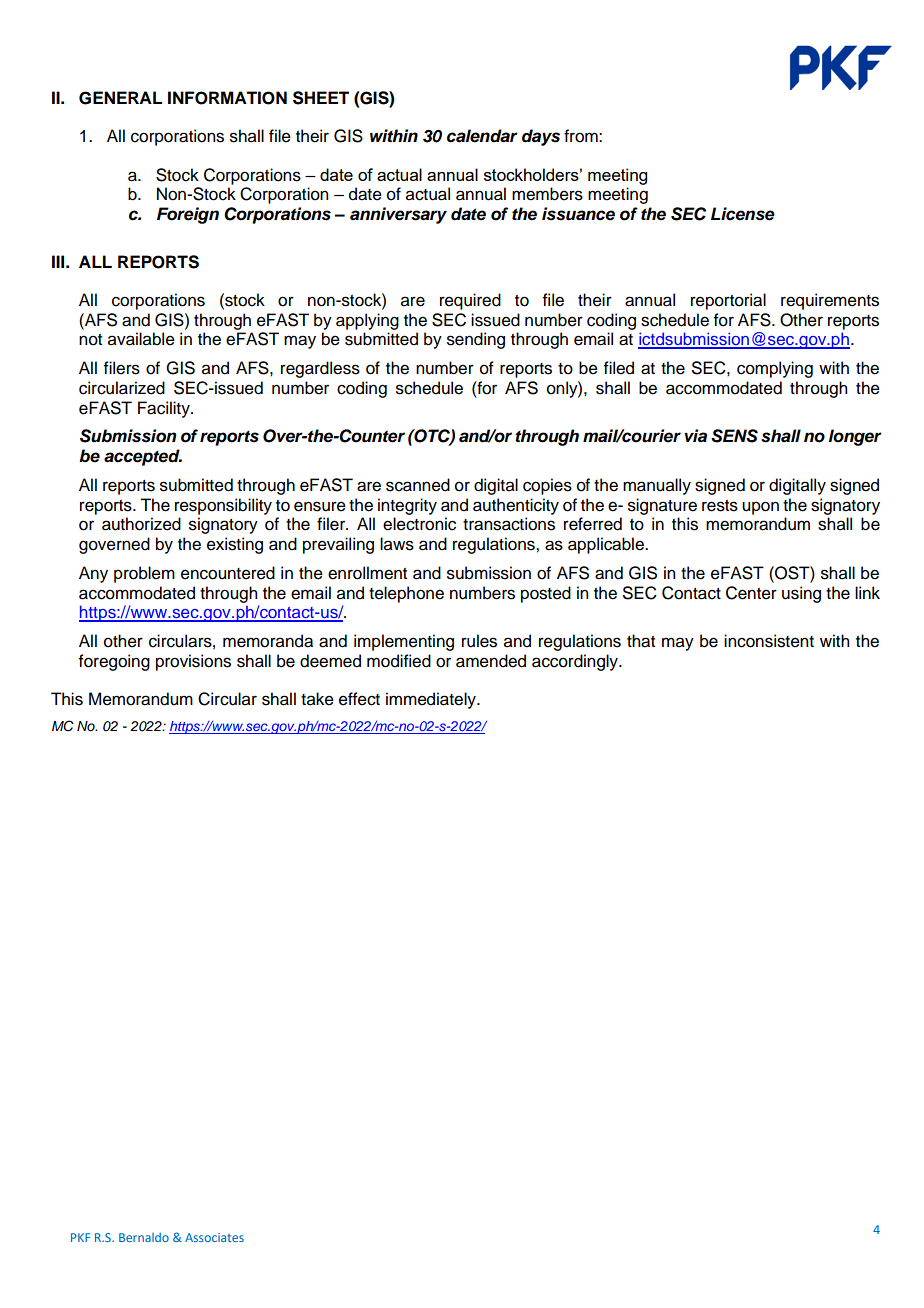 This screenshot has height=1308, width=924. What do you see at coordinates (223, 506) in the screenshot?
I see `responsibility` at bounding box center [223, 506].
